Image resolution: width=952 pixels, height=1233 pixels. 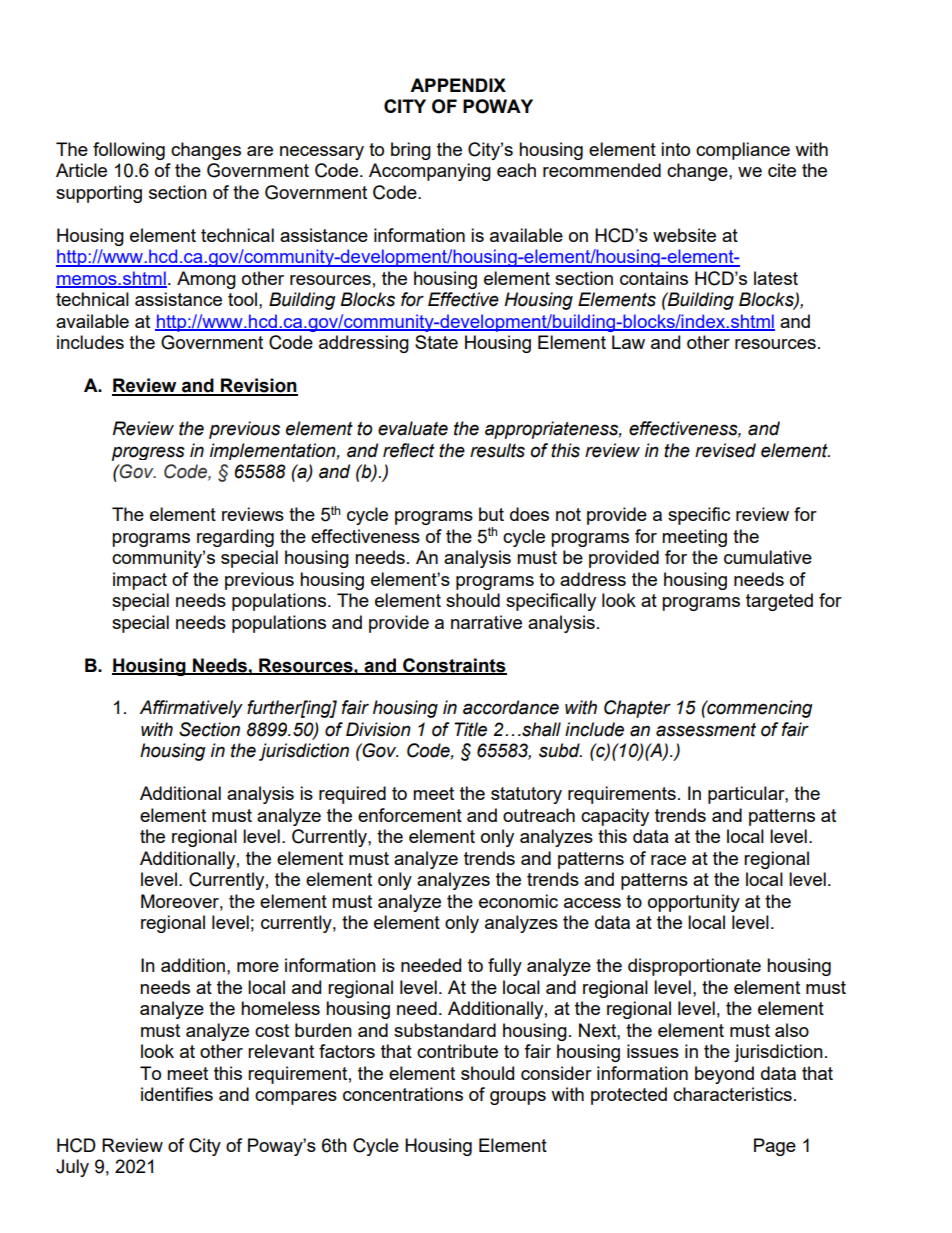 What do you see at coordinates (140, 581) in the page?
I see `impact` at bounding box center [140, 581].
